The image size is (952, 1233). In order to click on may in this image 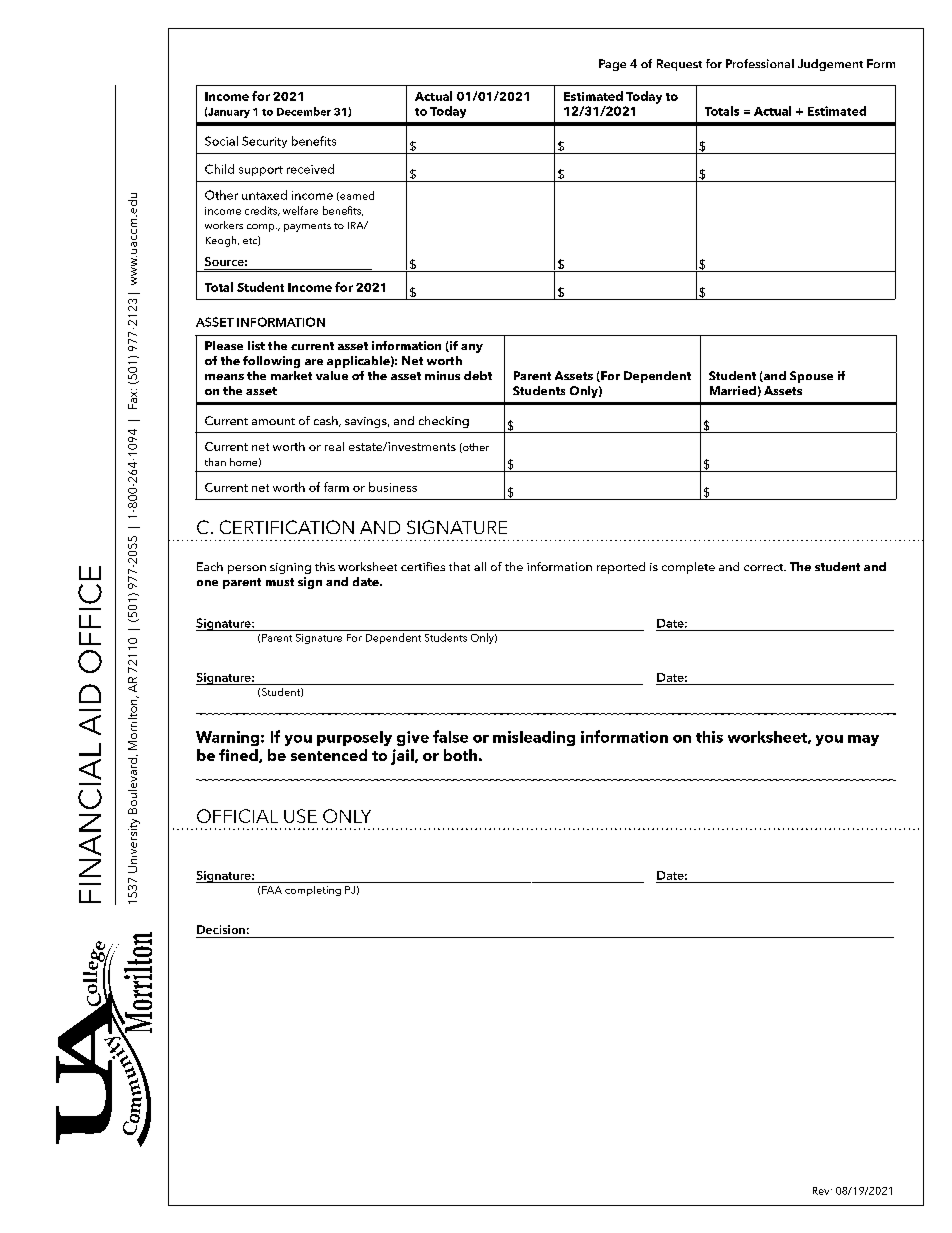, I will do `click(863, 740)`.
